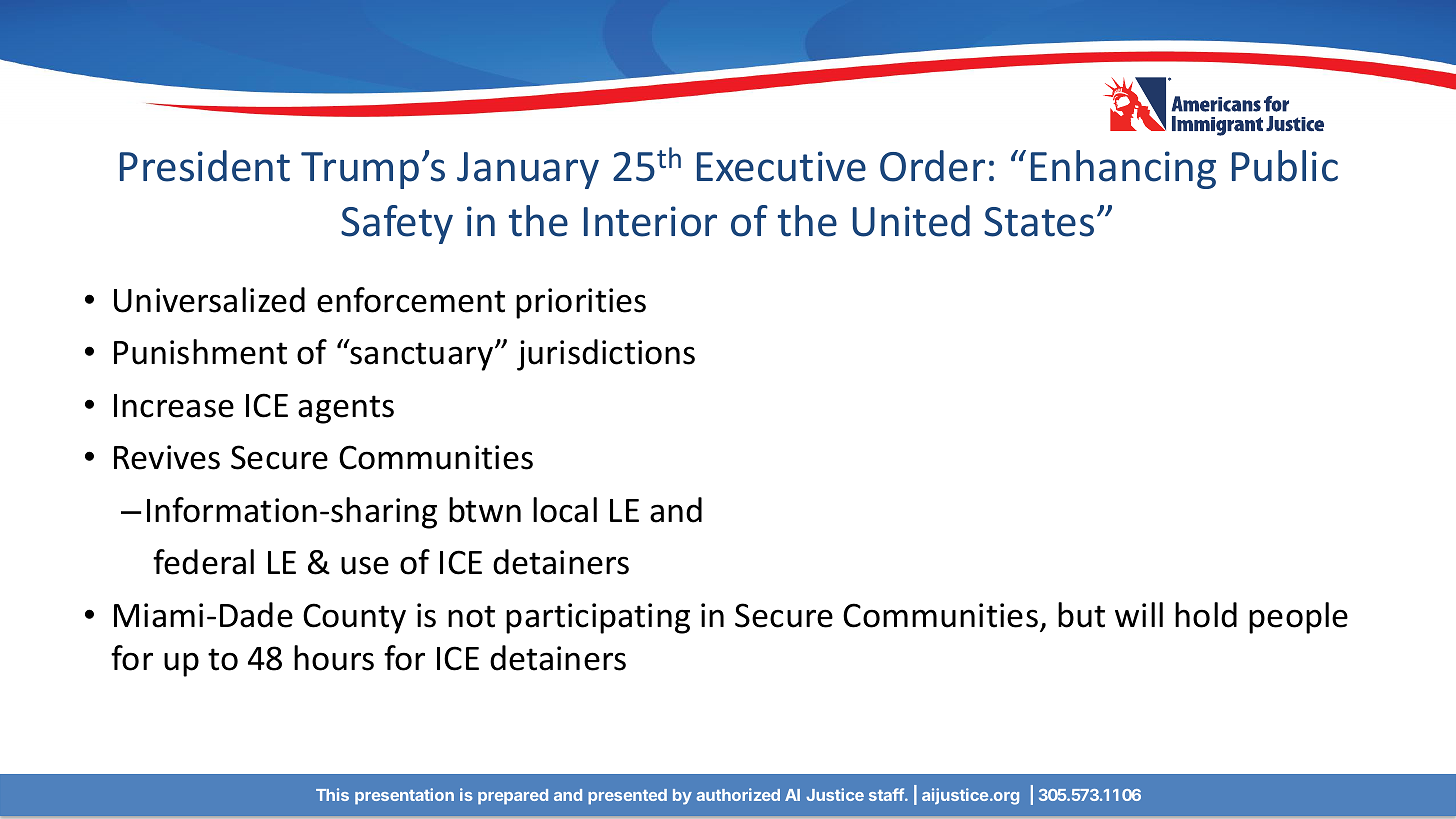 The height and width of the screenshot is (819, 1456). What do you see at coordinates (354, 618) in the screenshot?
I see `County` at bounding box center [354, 618].
